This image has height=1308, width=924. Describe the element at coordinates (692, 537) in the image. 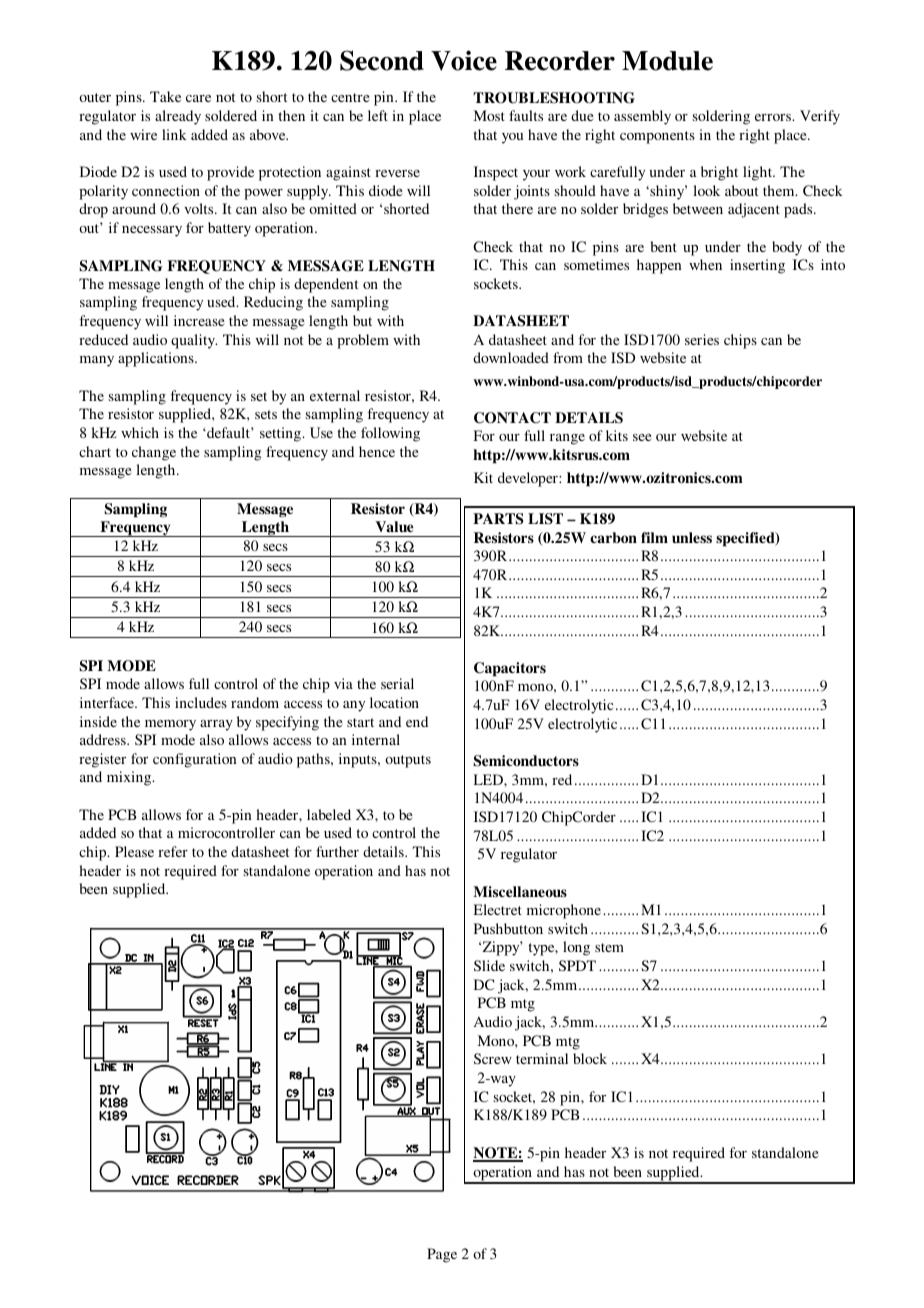

I see `unless` at that location.
